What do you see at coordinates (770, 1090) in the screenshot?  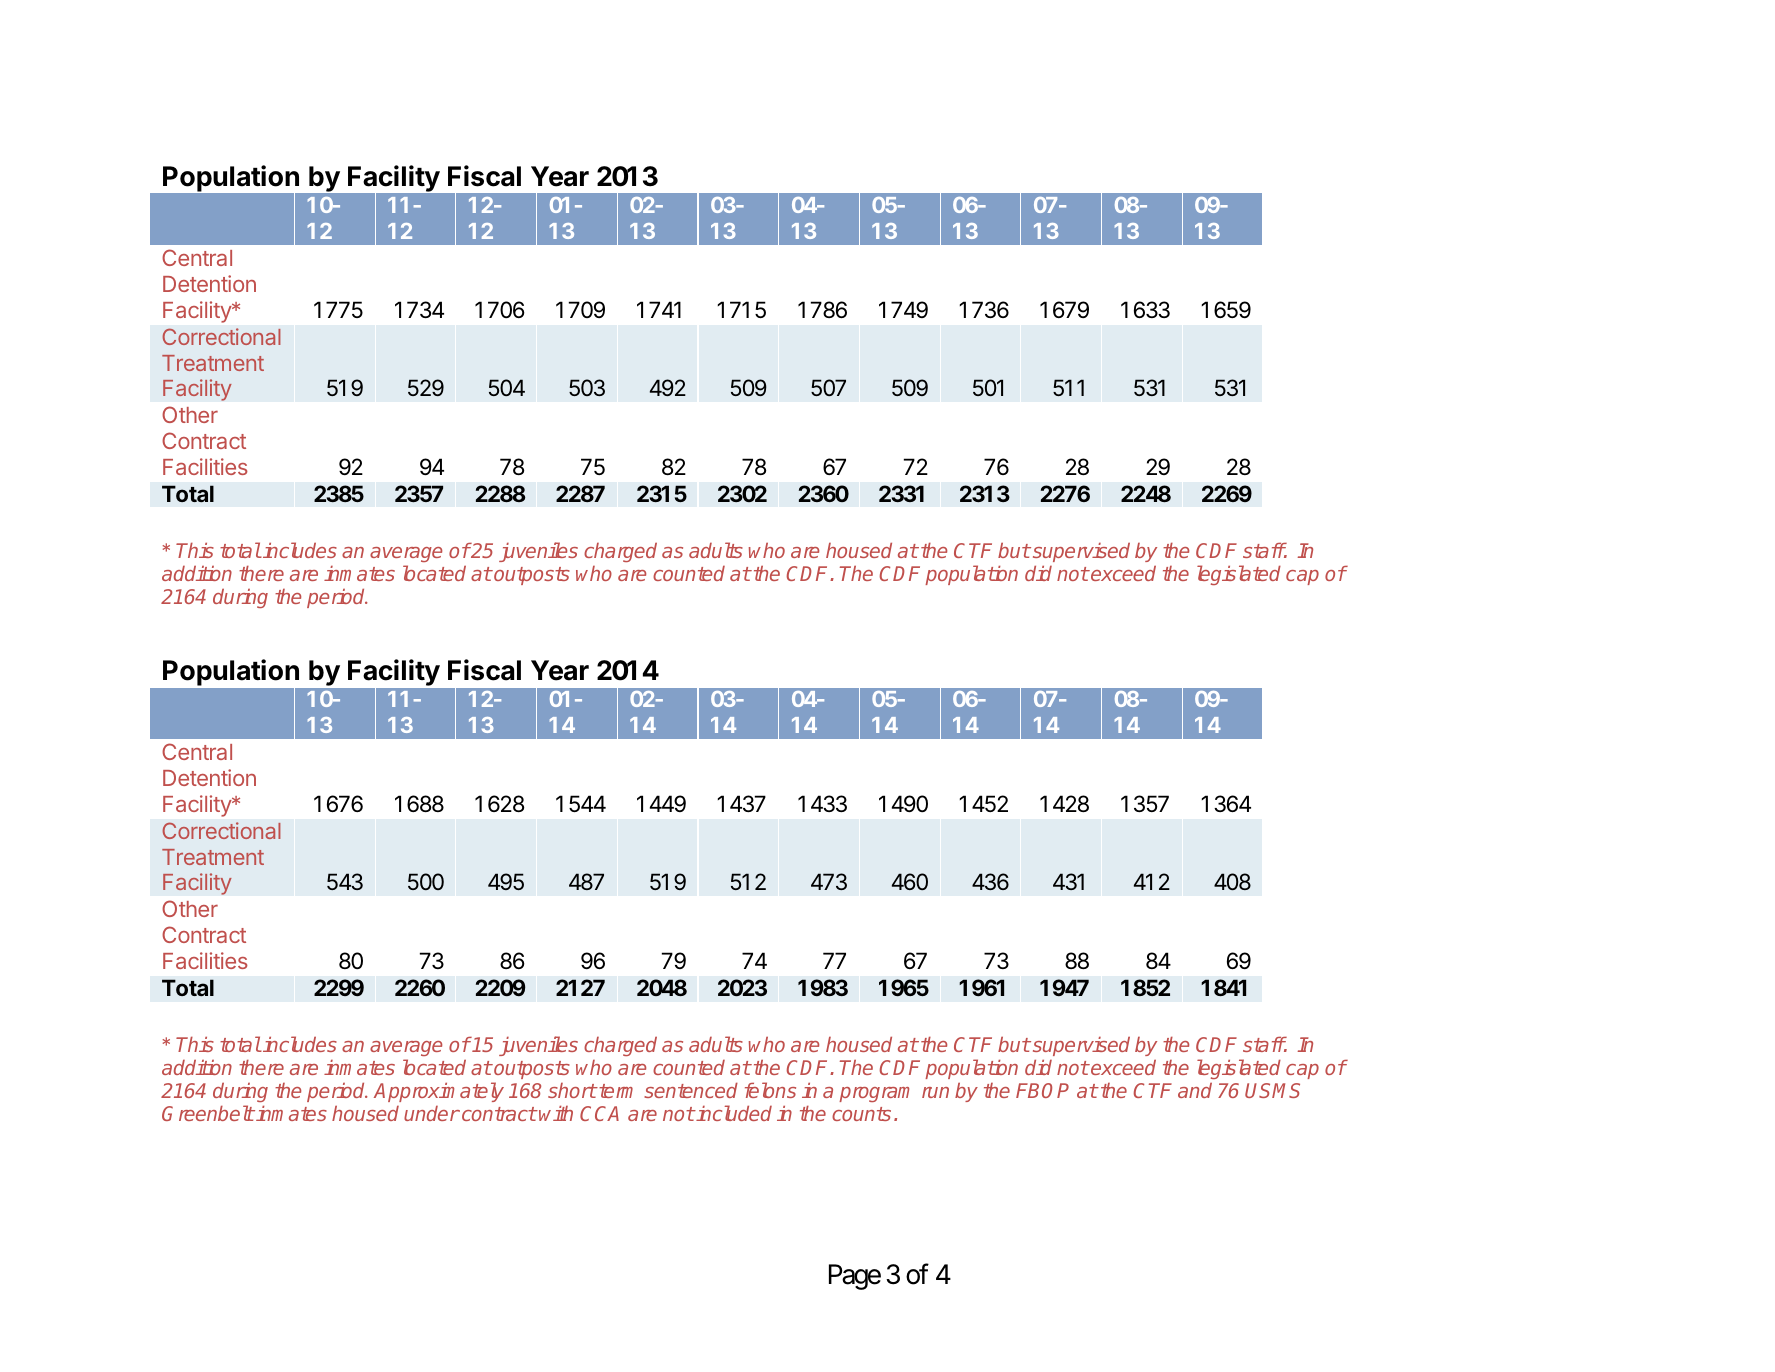 I see `felons` at bounding box center [770, 1090].
